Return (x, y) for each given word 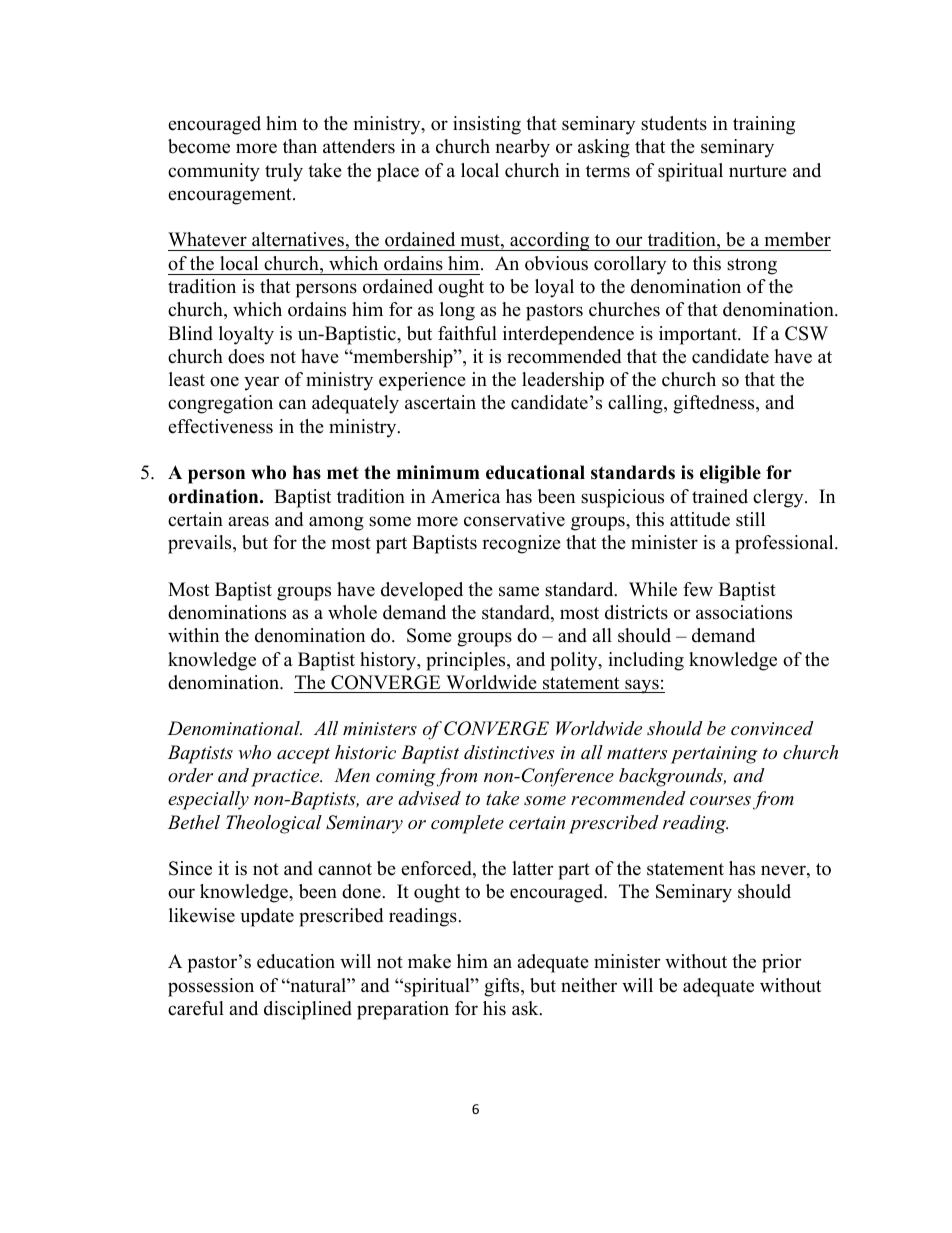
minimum (438, 472)
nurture (758, 171)
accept (303, 756)
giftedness (715, 404)
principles (467, 661)
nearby (523, 148)
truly (284, 172)
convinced (772, 728)
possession (211, 987)
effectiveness (220, 426)
